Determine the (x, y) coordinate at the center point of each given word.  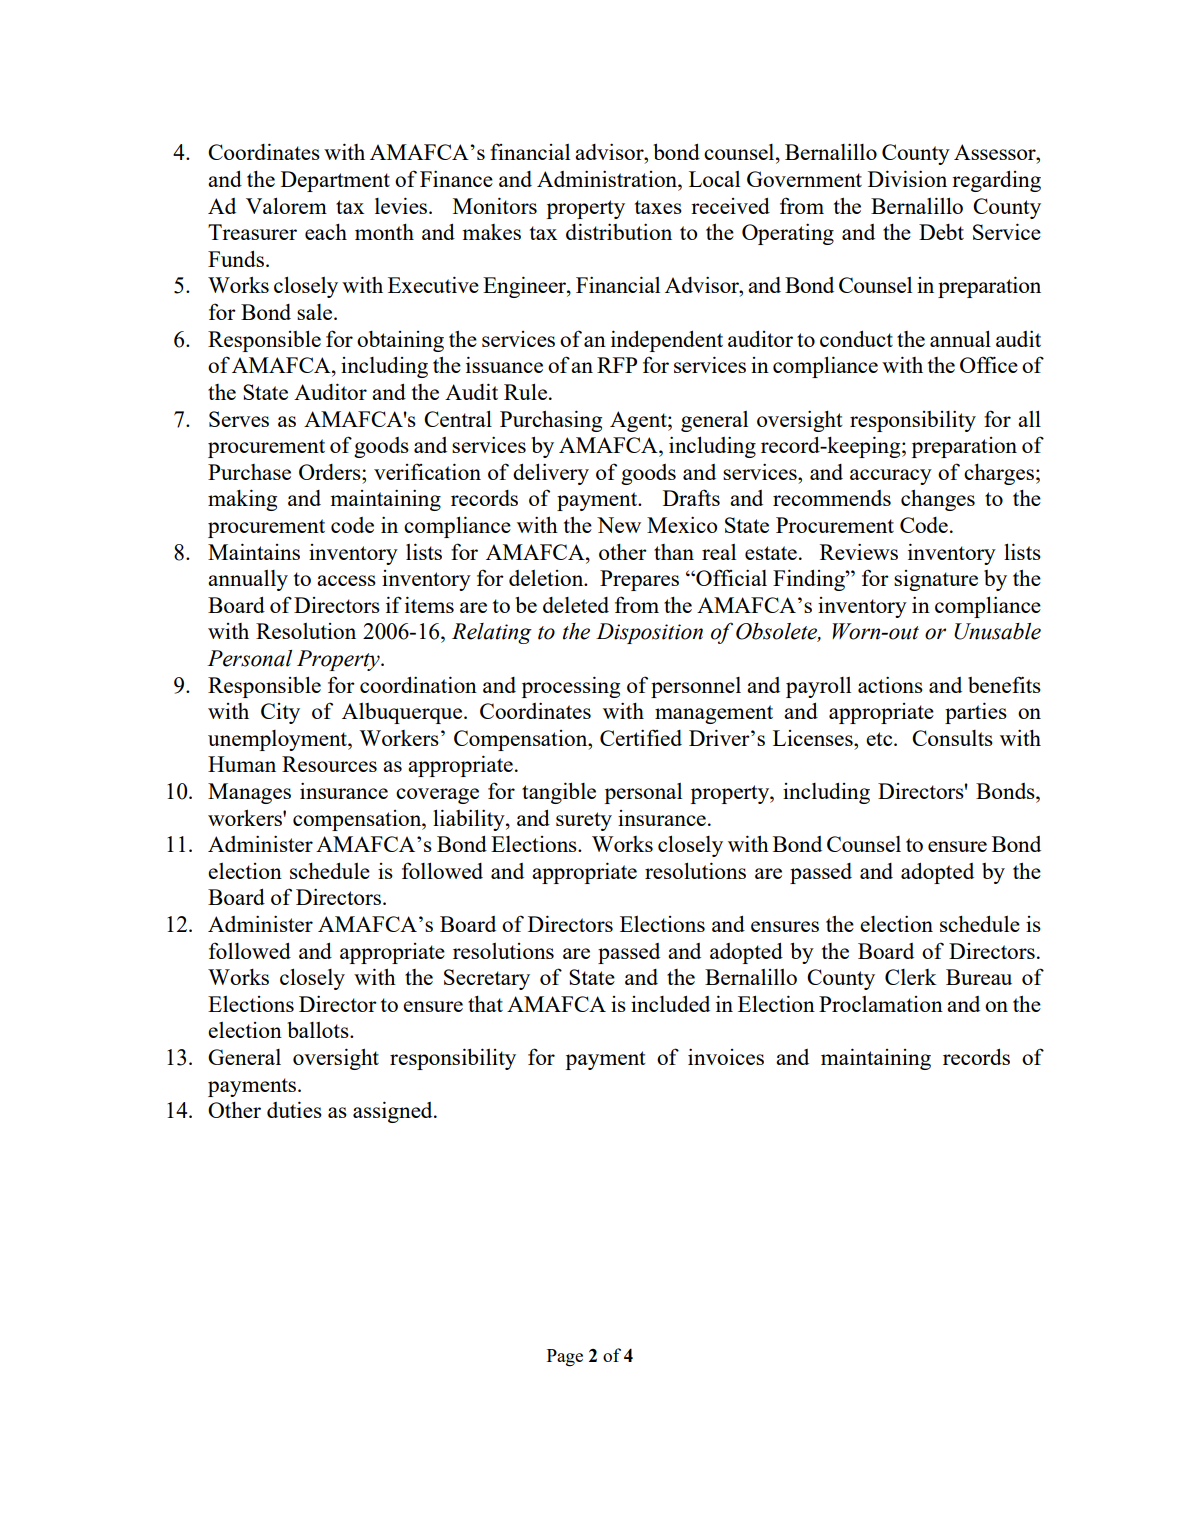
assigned (394, 1112)
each (326, 232)
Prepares (639, 580)
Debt (941, 232)
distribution (619, 231)
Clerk (911, 977)
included (670, 1004)
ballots (319, 1029)
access (346, 580)
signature (936, 580)
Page (565, 1358)
